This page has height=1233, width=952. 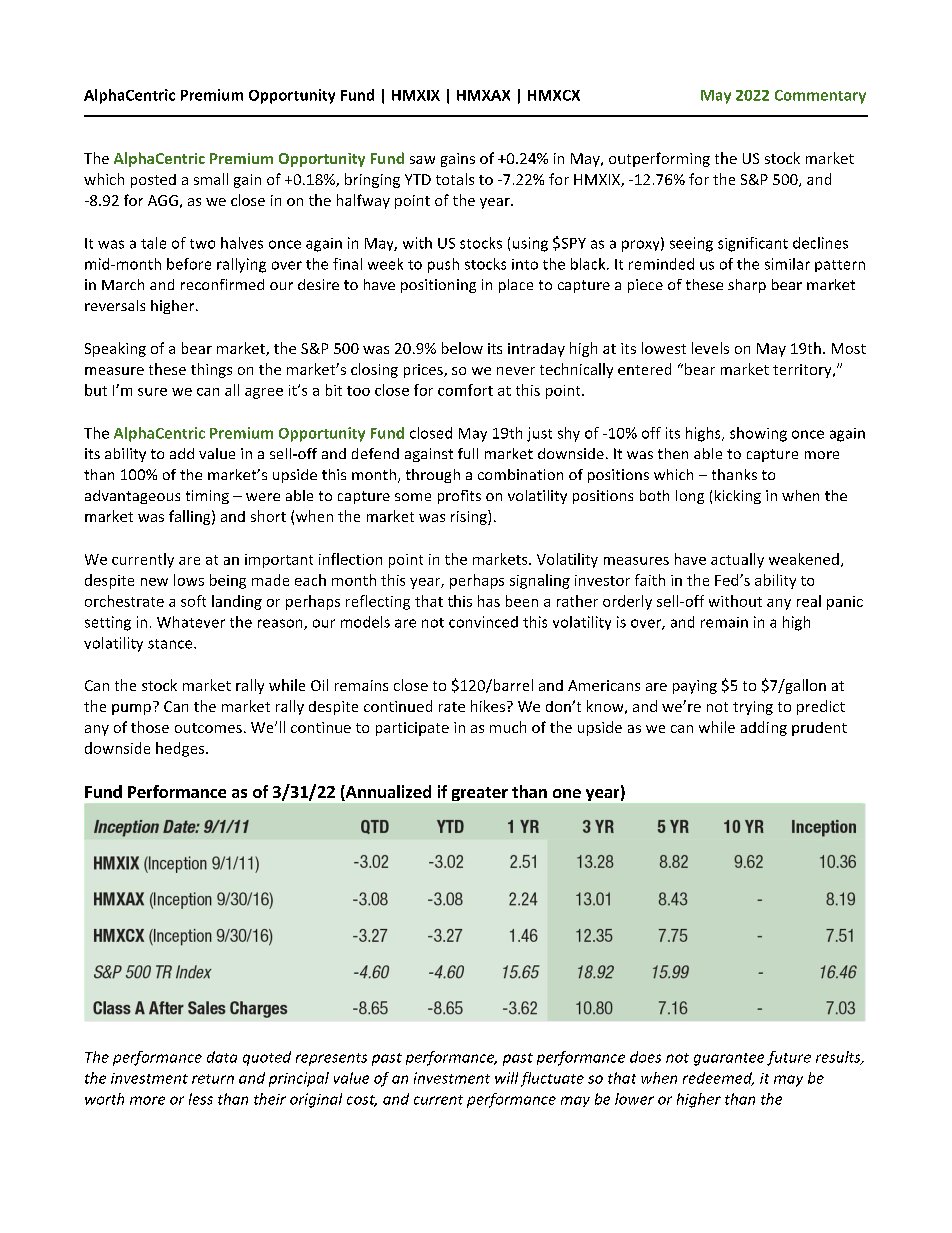 What do you see at coordinates (468, 453) in the page?
I see `full` at bounding box center [468, 453].
